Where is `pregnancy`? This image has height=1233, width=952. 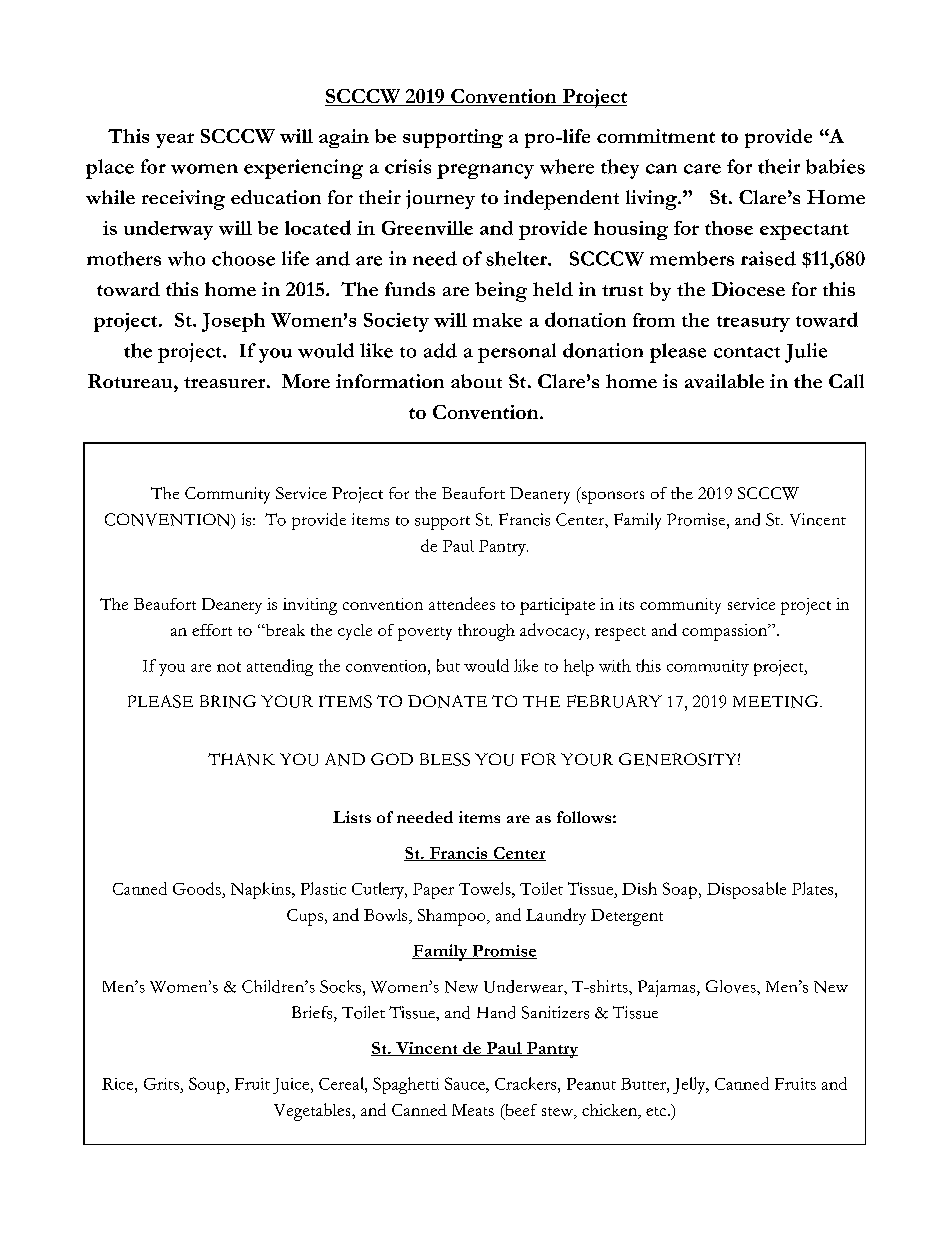
pregnancy is located at coordinates (485, 171).
